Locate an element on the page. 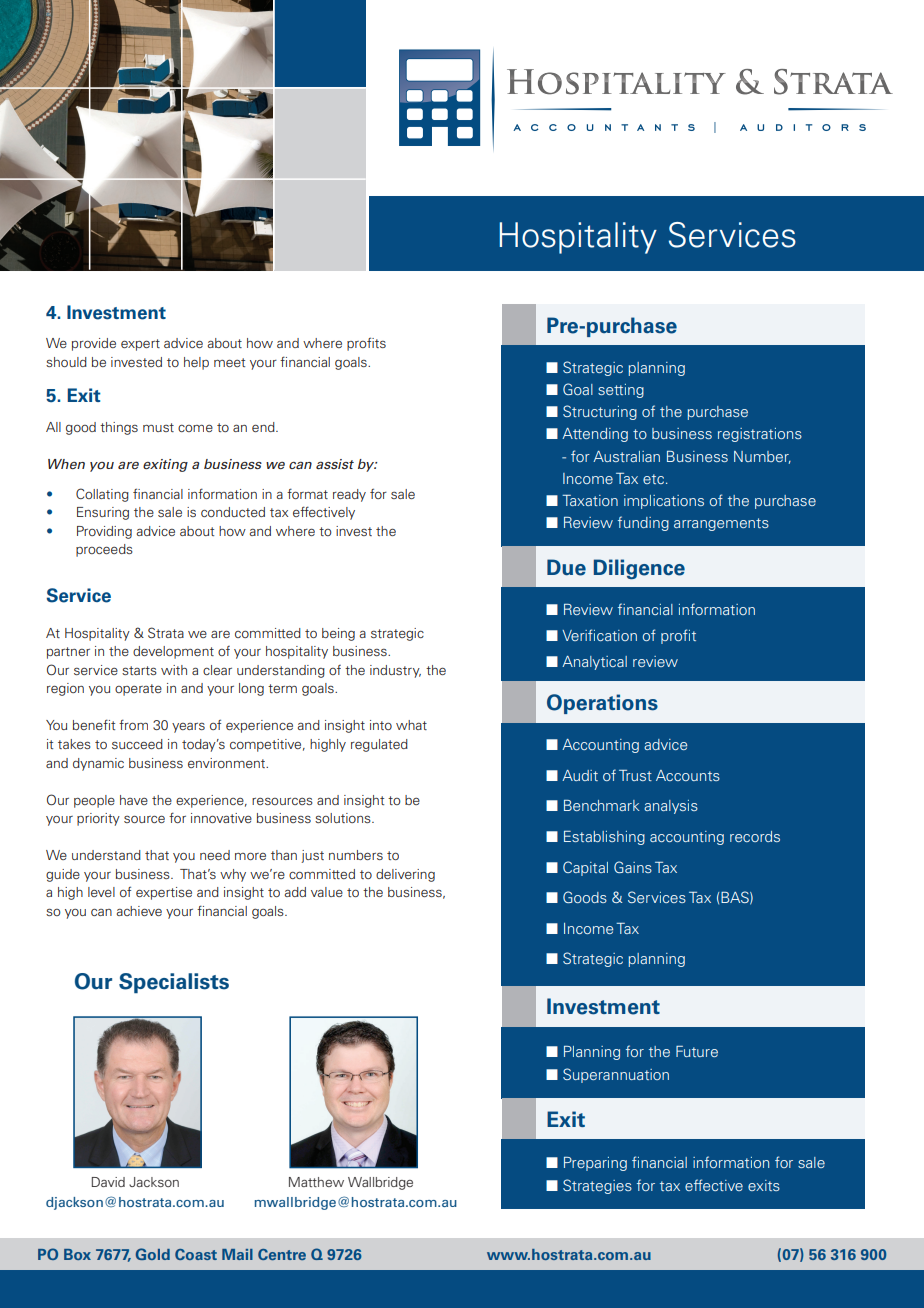 The height and width of the document is (1308, 924). Ensuring is located at coordinates (103, 513).
